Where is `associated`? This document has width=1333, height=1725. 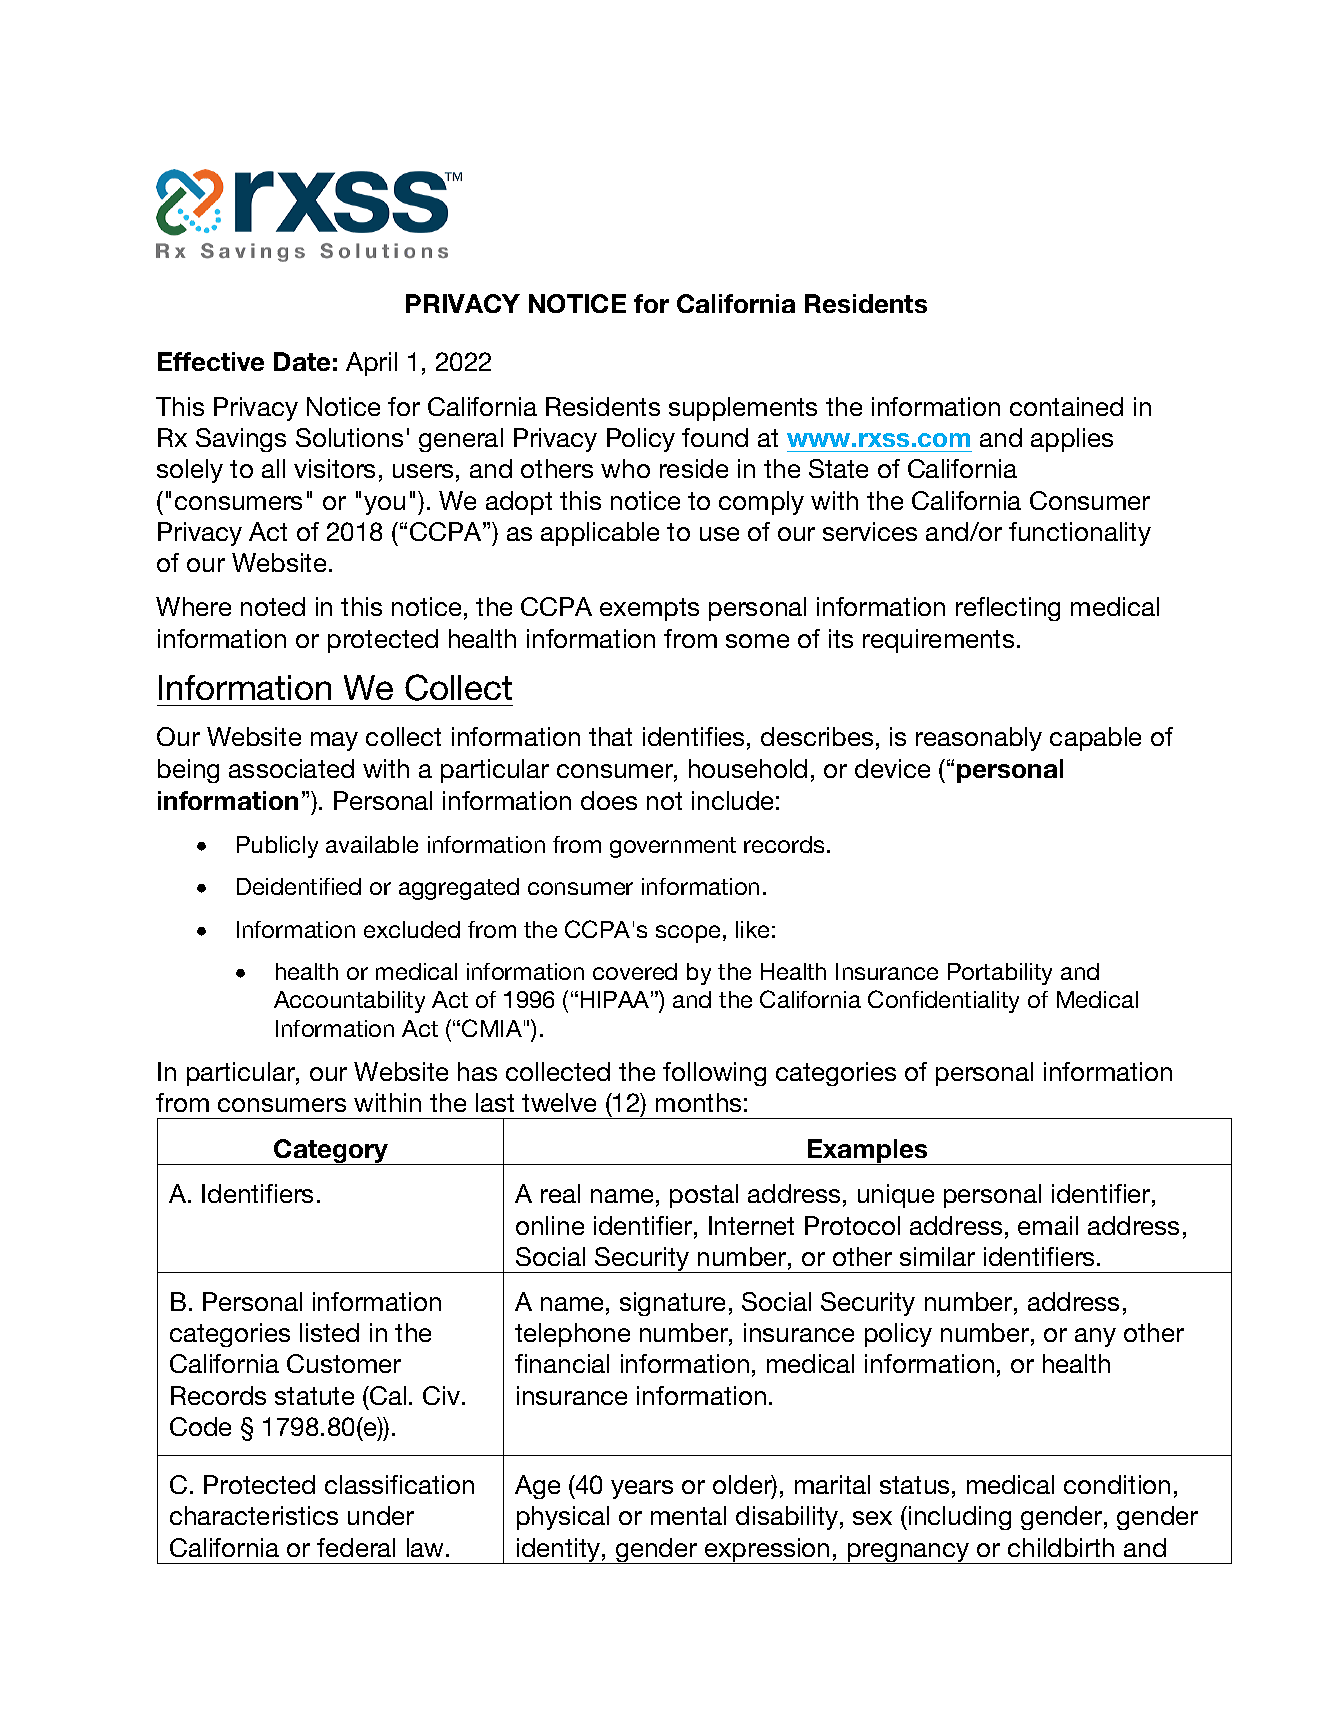
associated is located at coordinates (291, 768).
